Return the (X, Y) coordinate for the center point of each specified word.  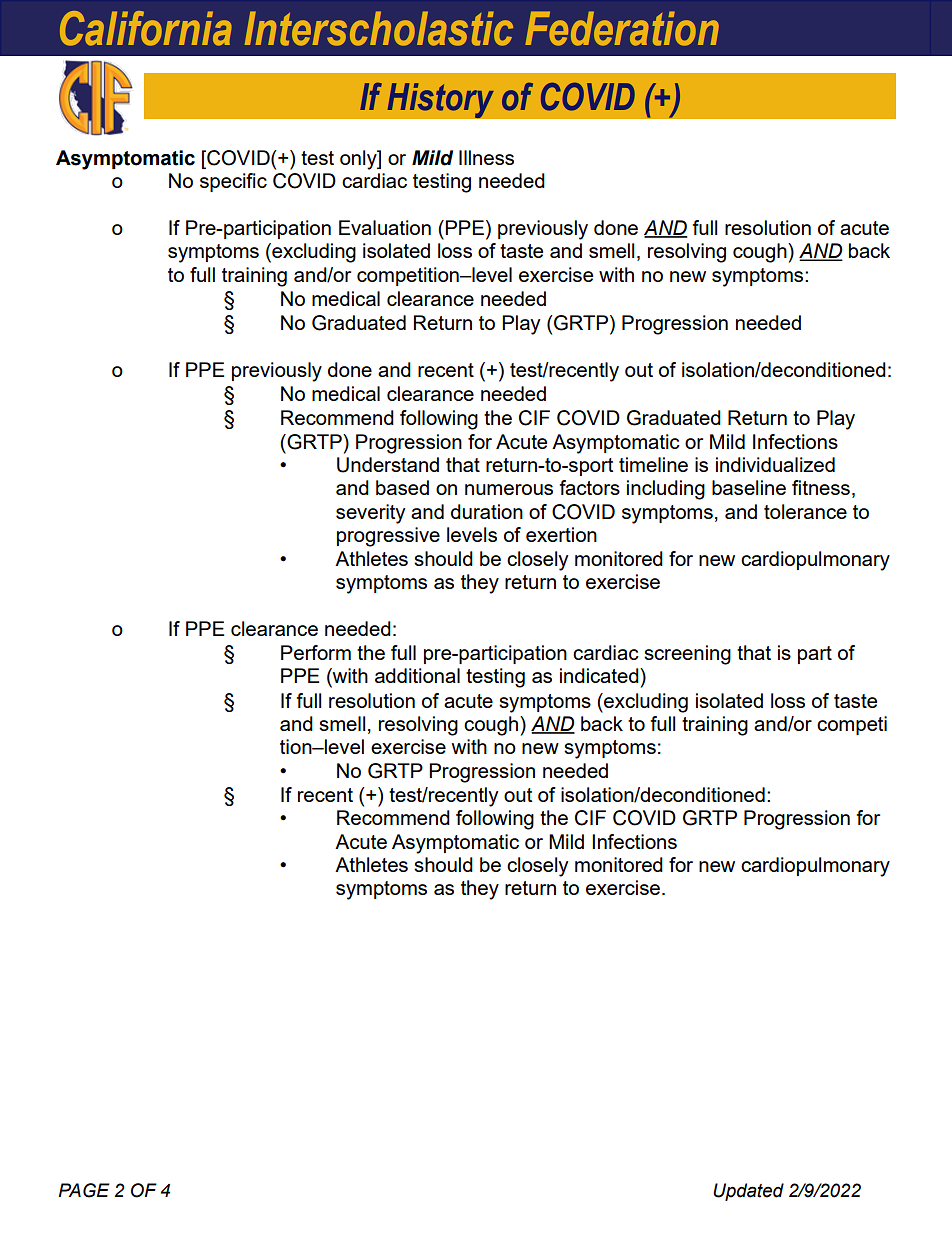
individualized (775, 464)
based (402, 487)
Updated (748, 1192)
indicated (600, 675)
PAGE (84, 1190)
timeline (653, 464)
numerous (509, 489)
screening (687, 655)
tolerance (805, 511)
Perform (316, 652)
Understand (388, 465)
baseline (749, 487)
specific (233, 182)
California (146, 28)
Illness (486, 157)
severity (370, 514)
